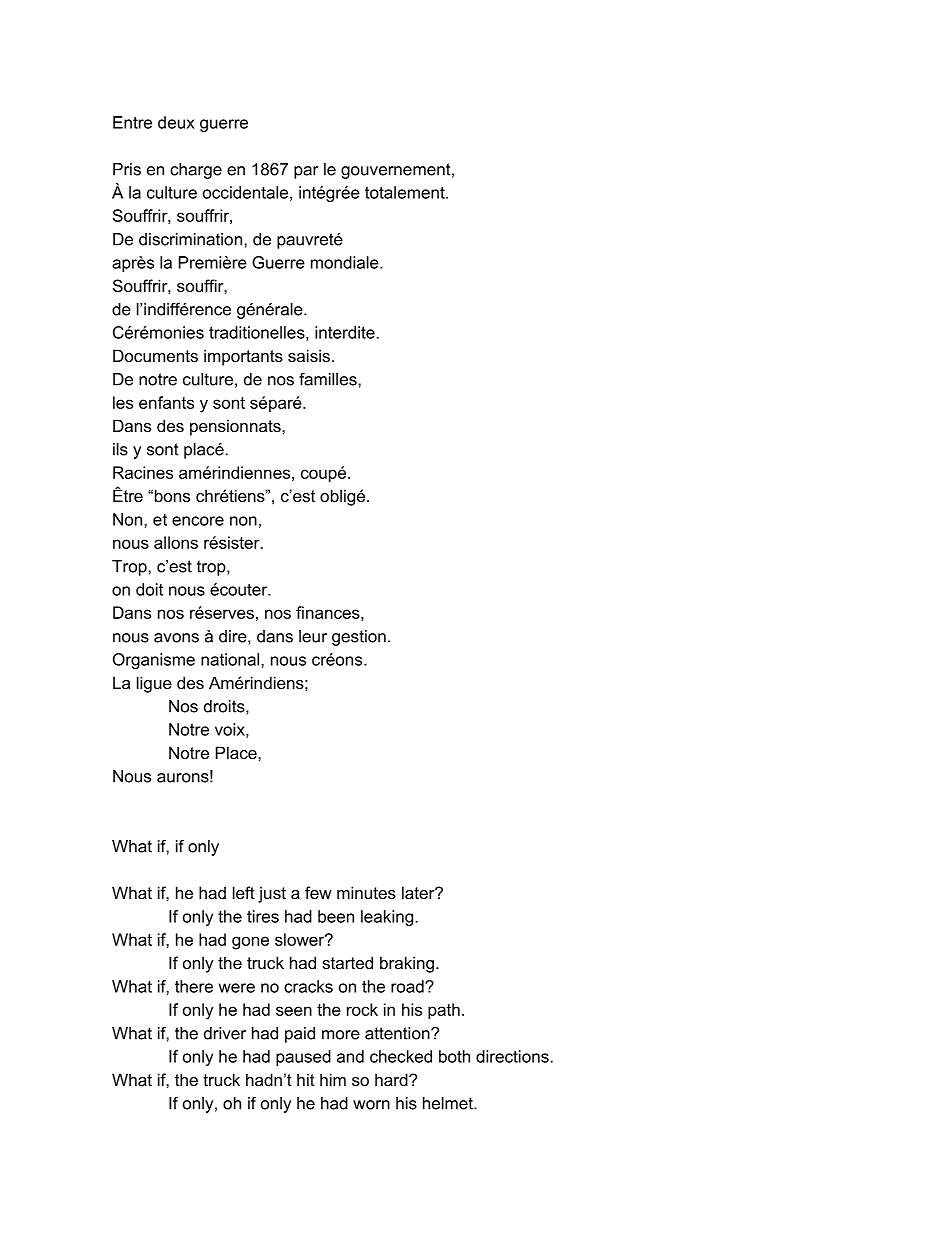 The height and width of the screenshot is (1233, 952). What do you see at coordinates (272, 894) in the screenshot?
I see `just` at bounding box center [272, 894].
